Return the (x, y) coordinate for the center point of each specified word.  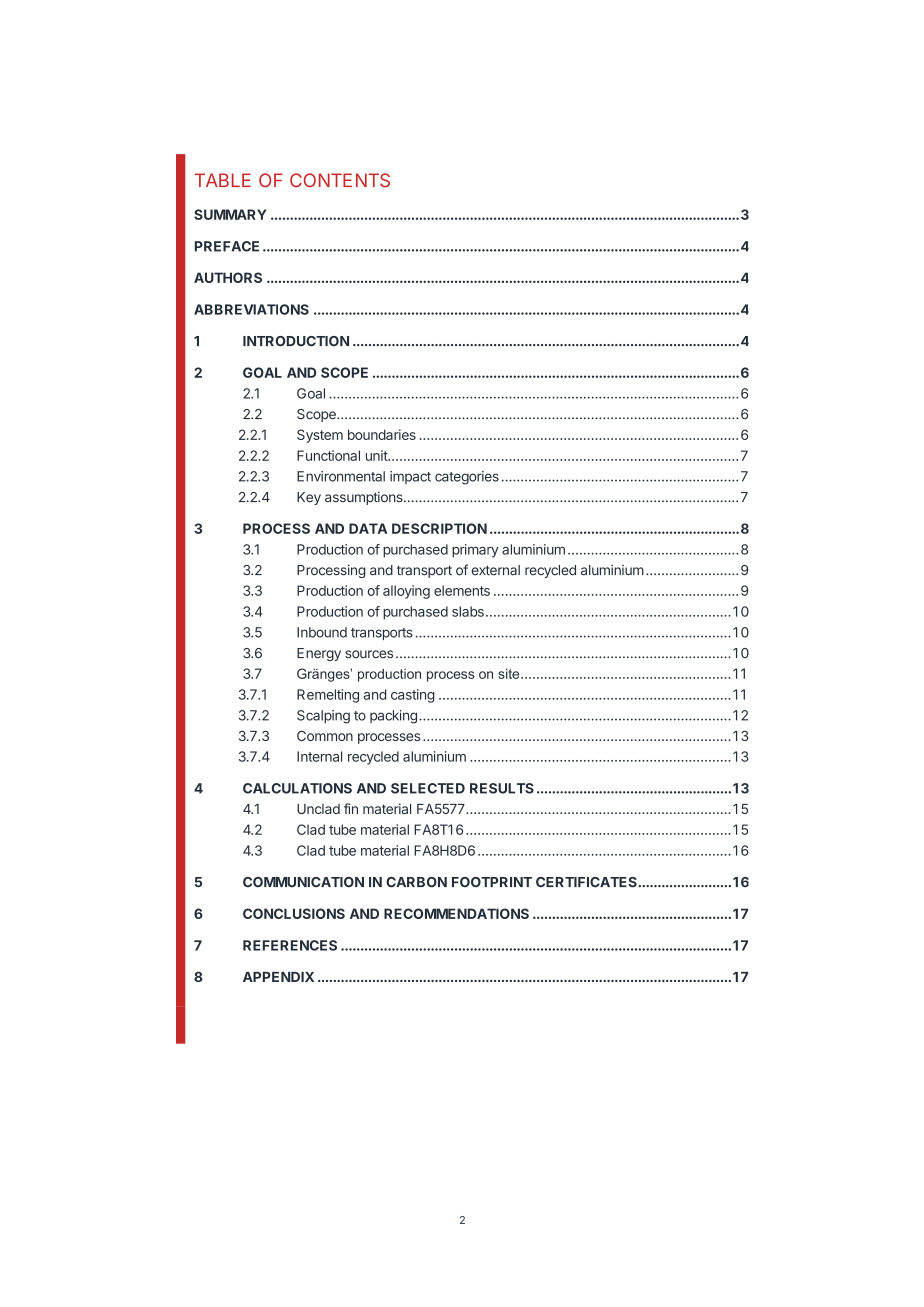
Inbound (322, 632)
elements (462, 590)
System (320, 436)
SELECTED (428, 788)
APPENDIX (278, 977)
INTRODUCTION (296, 341)
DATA (368, 528)
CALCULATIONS (297, 788)
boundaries (382, 434)
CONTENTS (340, 180)
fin (351, 808)
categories (467, 478)
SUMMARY (230, 214)
